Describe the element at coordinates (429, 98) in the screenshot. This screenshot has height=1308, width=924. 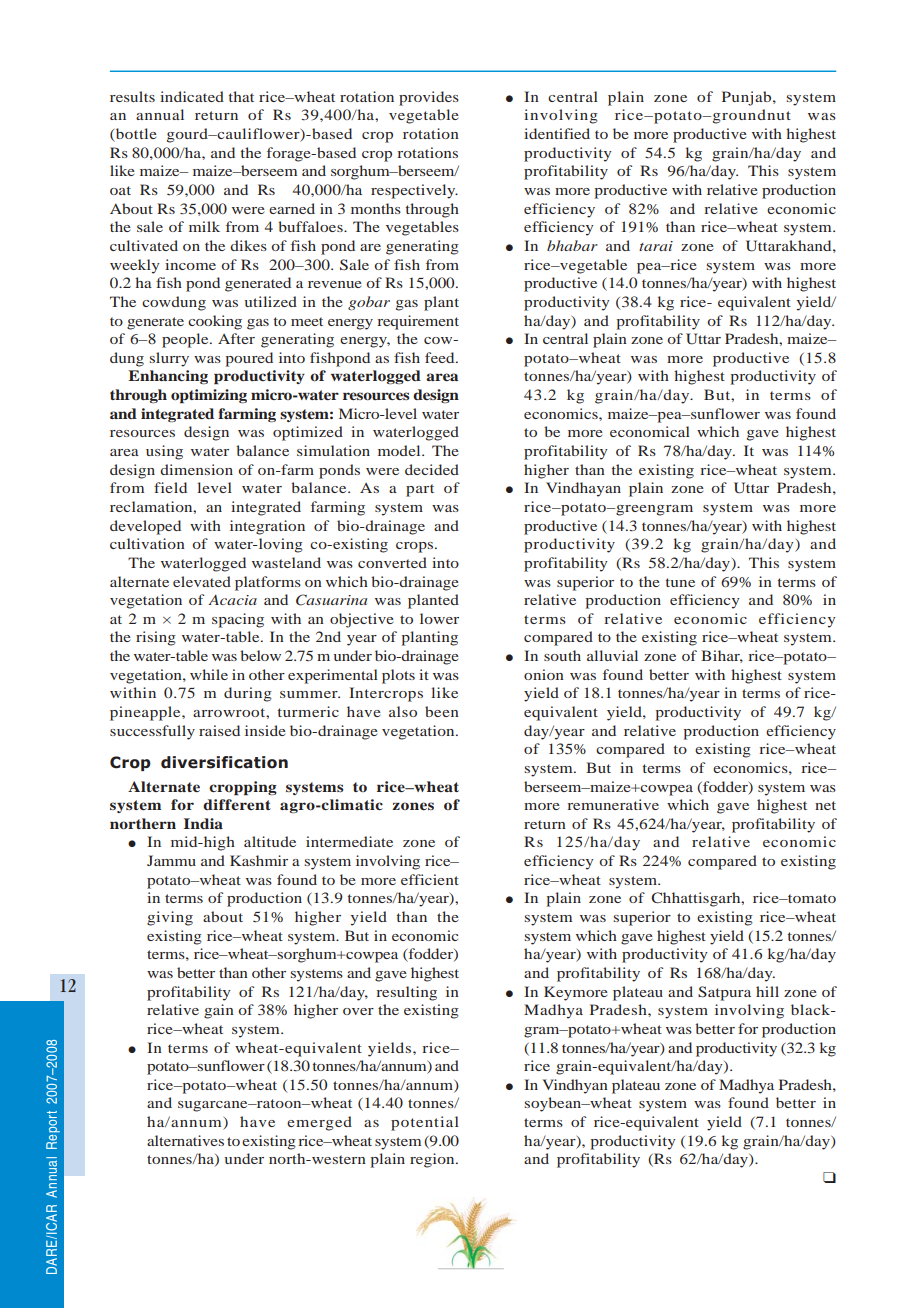
I see `provides` at that location.
